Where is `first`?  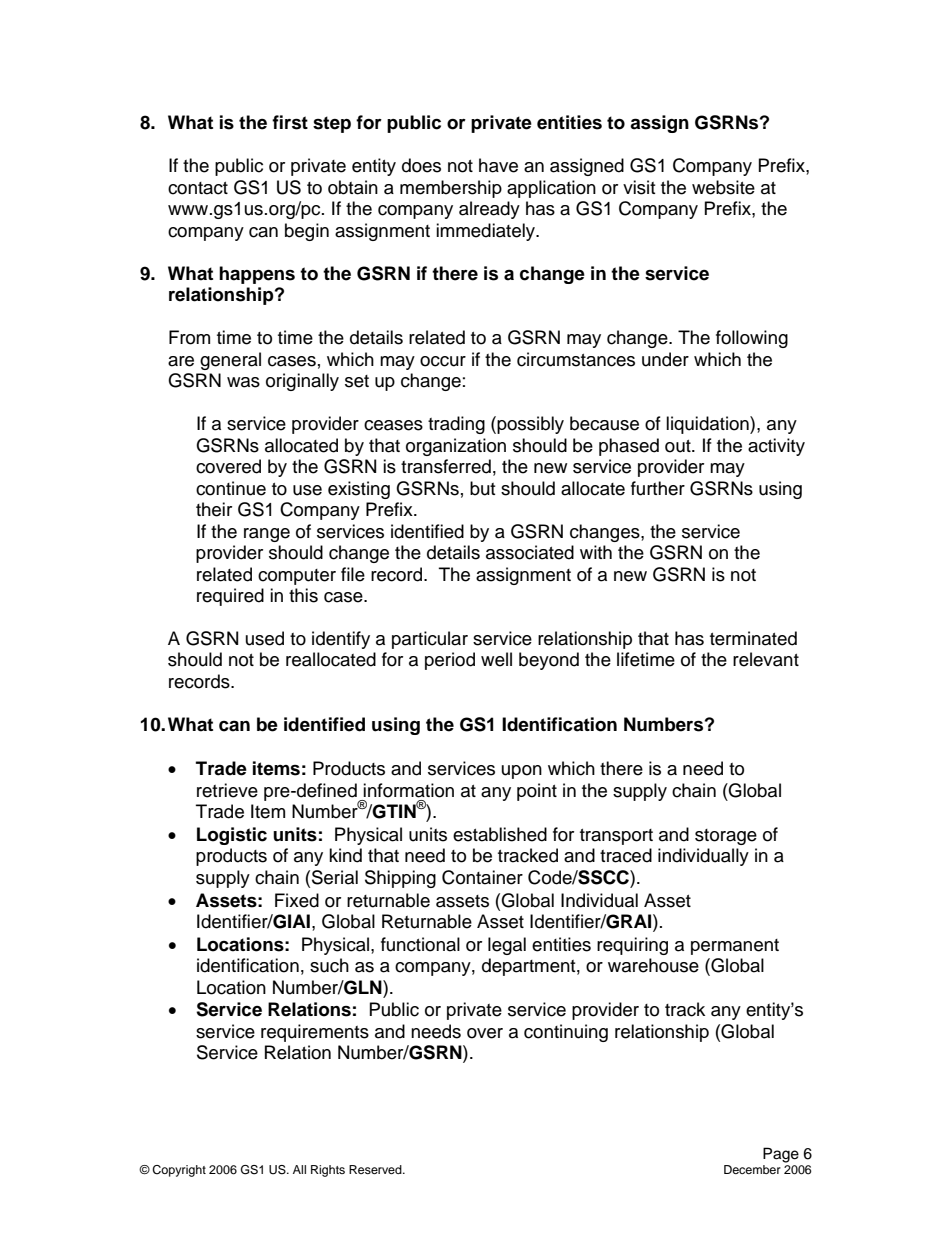 first is located at coordinates (290, 122).
